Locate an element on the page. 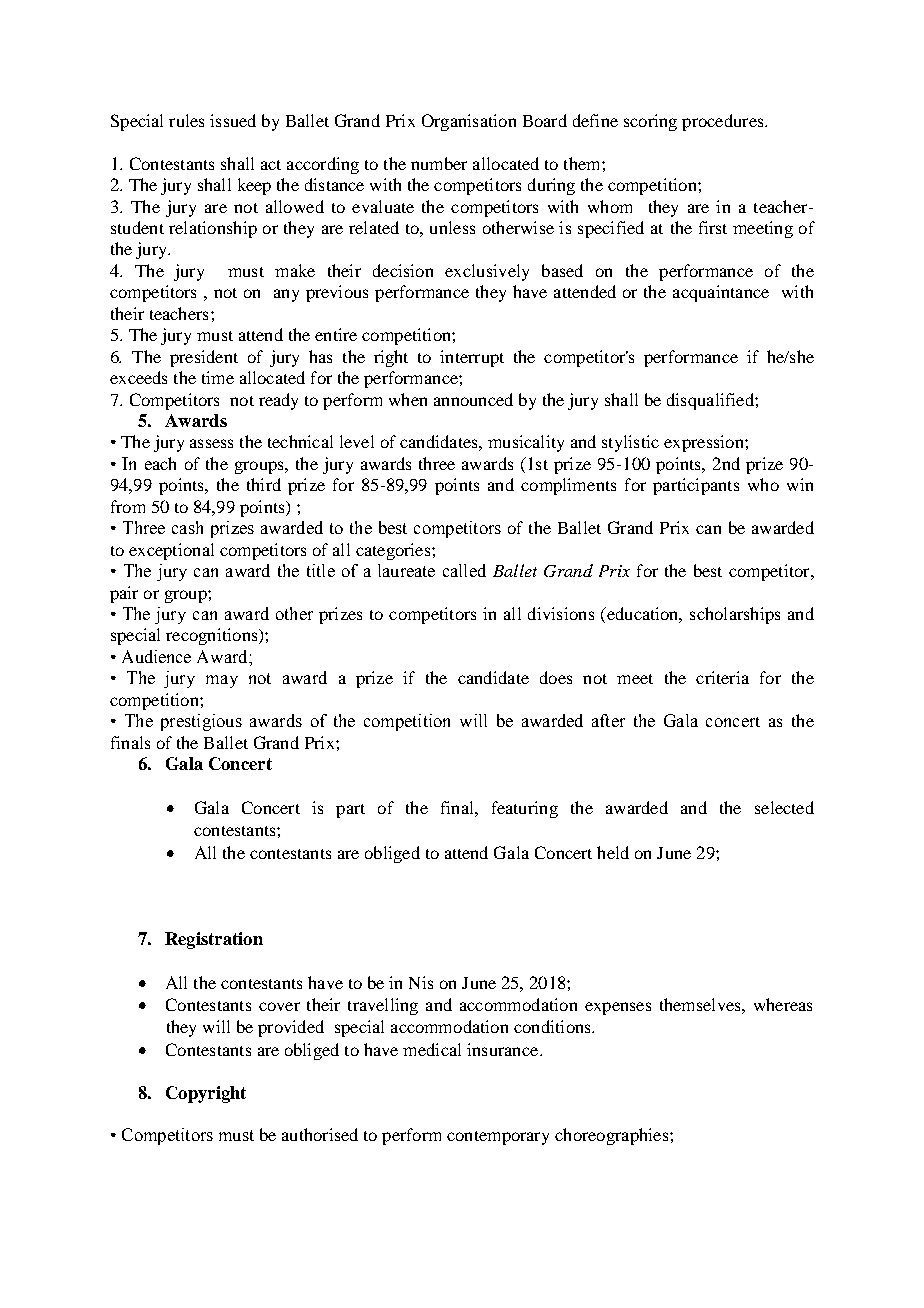 The height and width of the page is (1308, 924). rules is located at coordinates (186, 120).
